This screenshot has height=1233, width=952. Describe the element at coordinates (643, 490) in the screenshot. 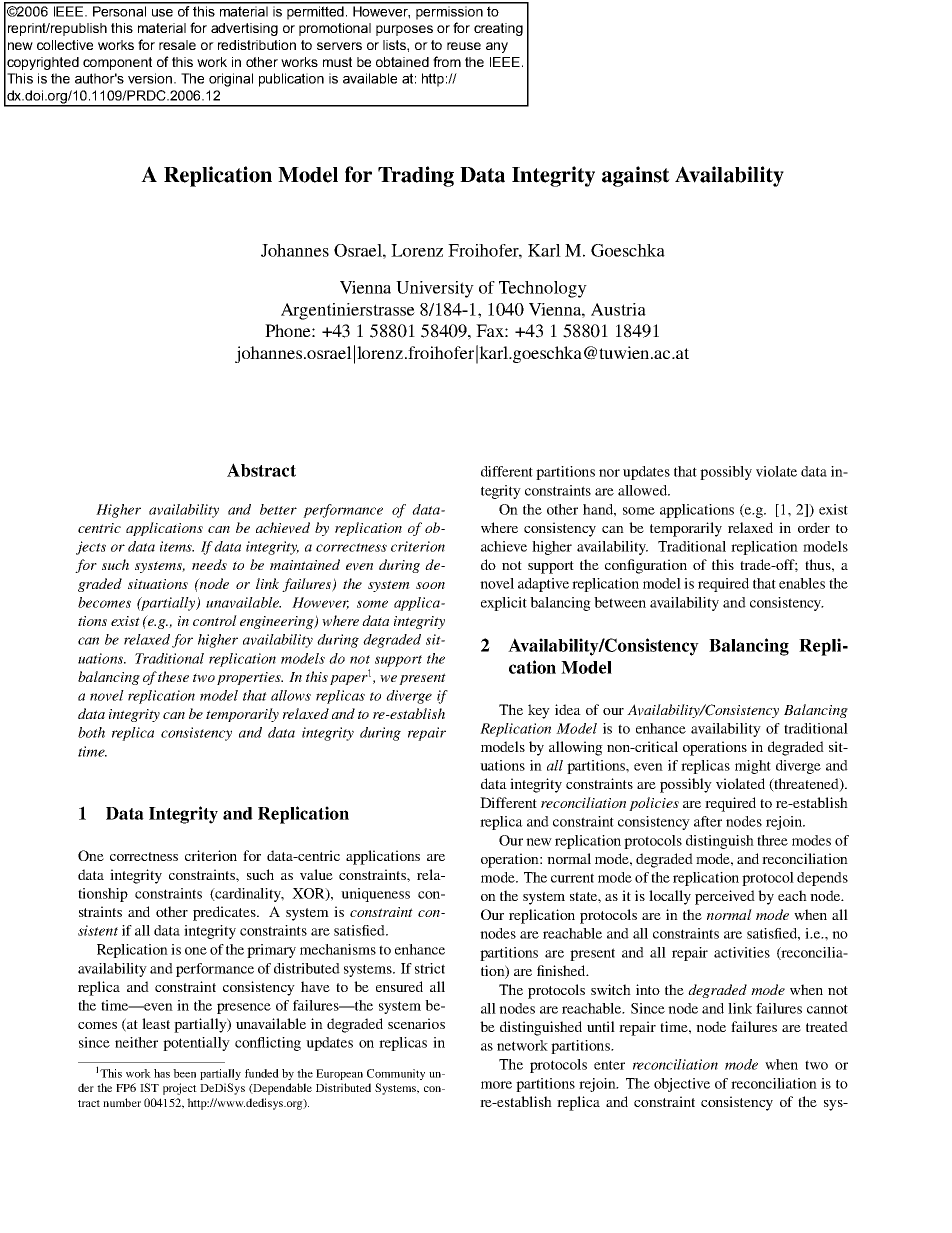

I see `allowed` at that location.
